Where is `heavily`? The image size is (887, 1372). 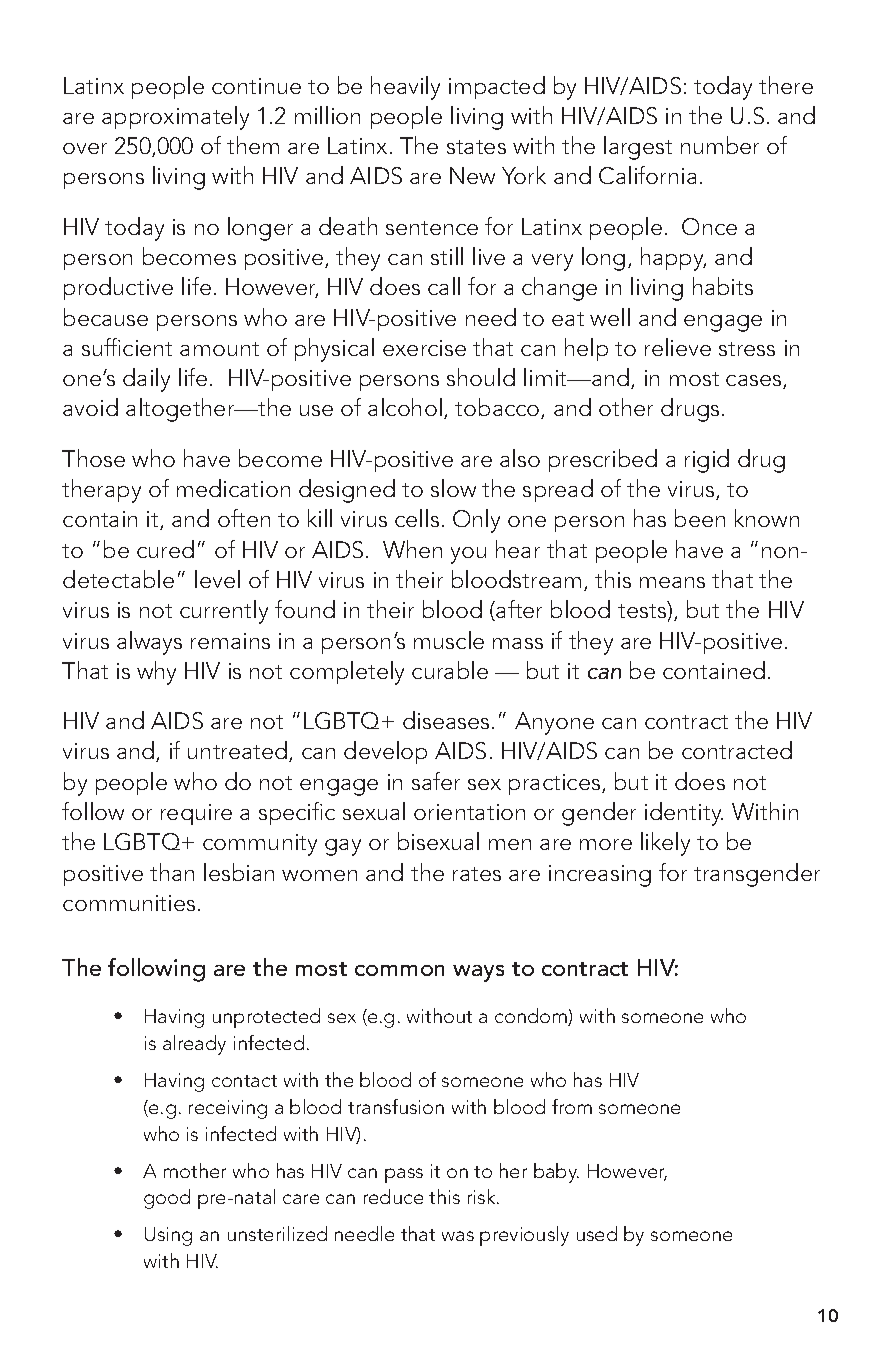 heavily is located at coordinates (405, 88).
